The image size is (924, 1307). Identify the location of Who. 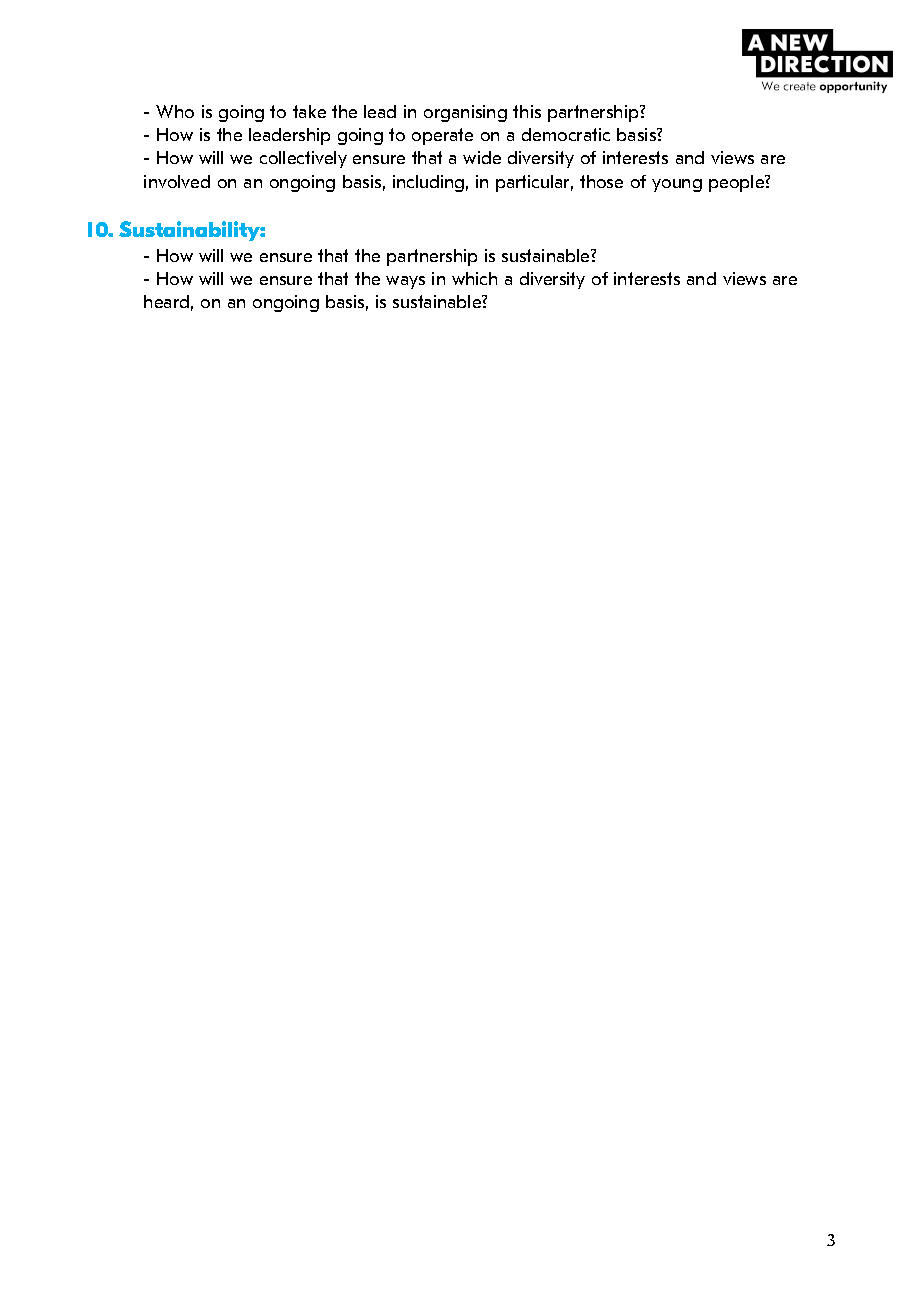
(175, 111).
